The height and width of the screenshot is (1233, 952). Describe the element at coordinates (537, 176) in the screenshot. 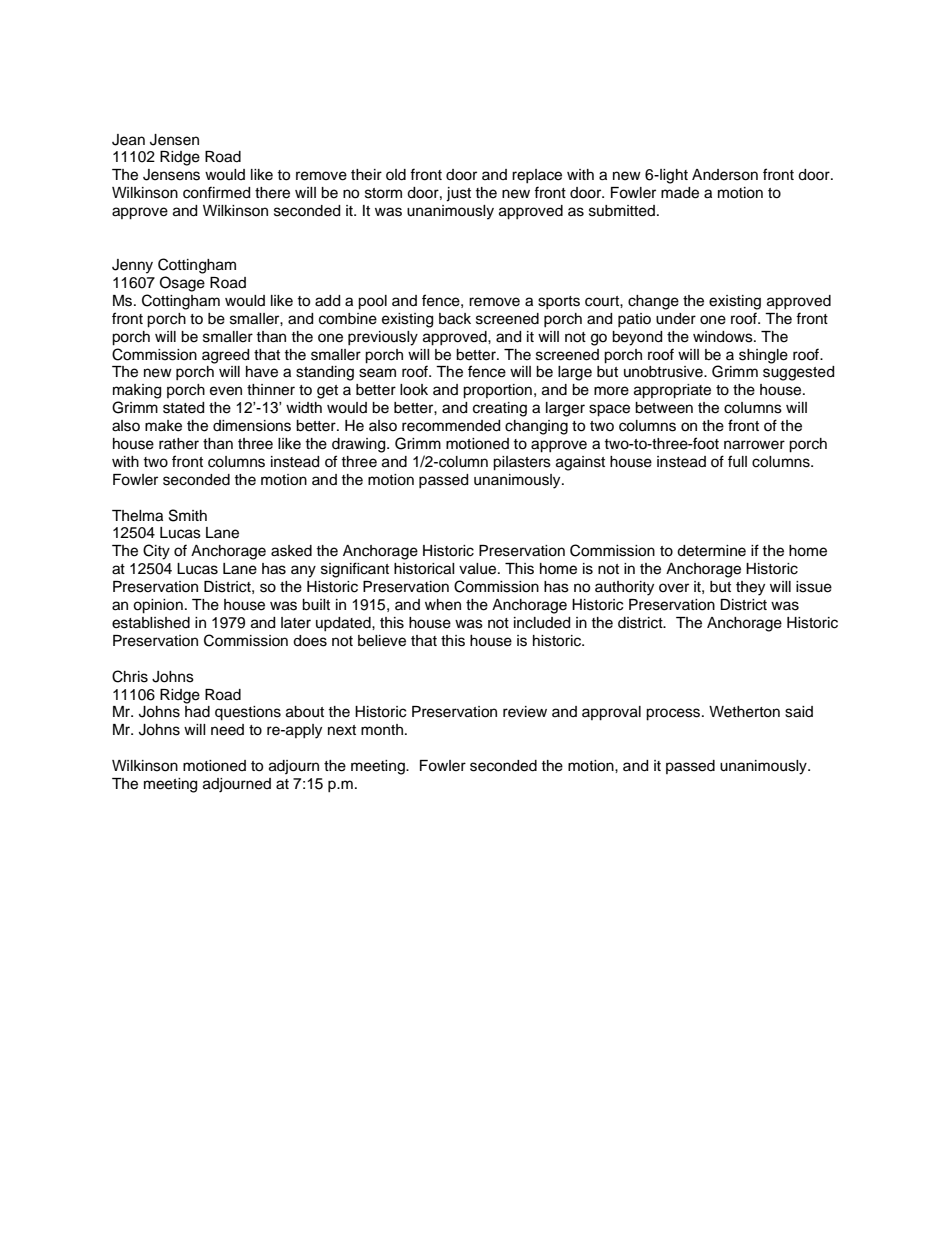

I see `replace` at that location.
